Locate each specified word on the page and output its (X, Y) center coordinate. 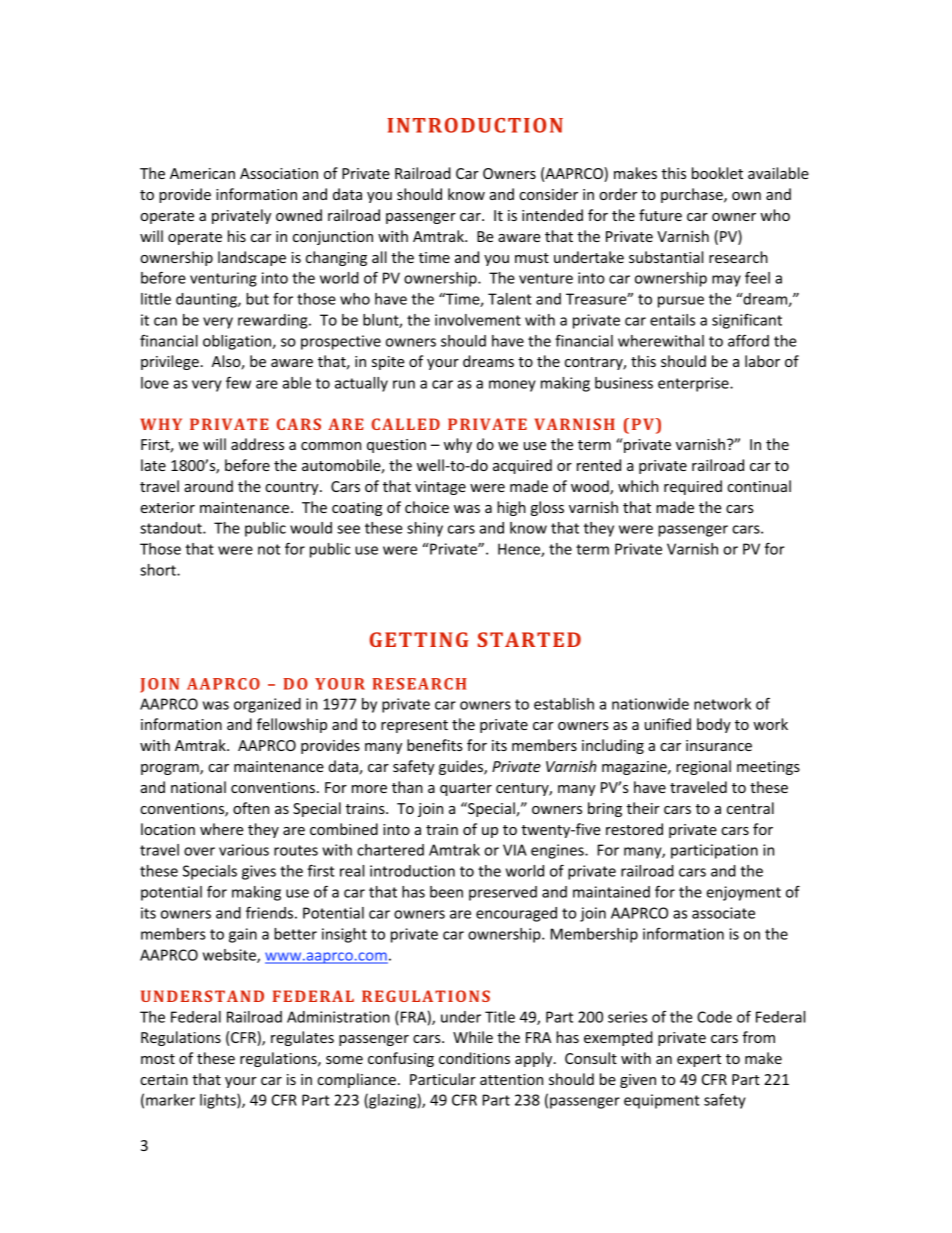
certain (164, 1079)
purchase (693, 195)
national (198, 787)
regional (703, 767)
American (202, 173)
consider (548, 194)
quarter (466, 789)
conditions (474, 1058)
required (693, 487)
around (208, 486)
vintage (440, 488)
